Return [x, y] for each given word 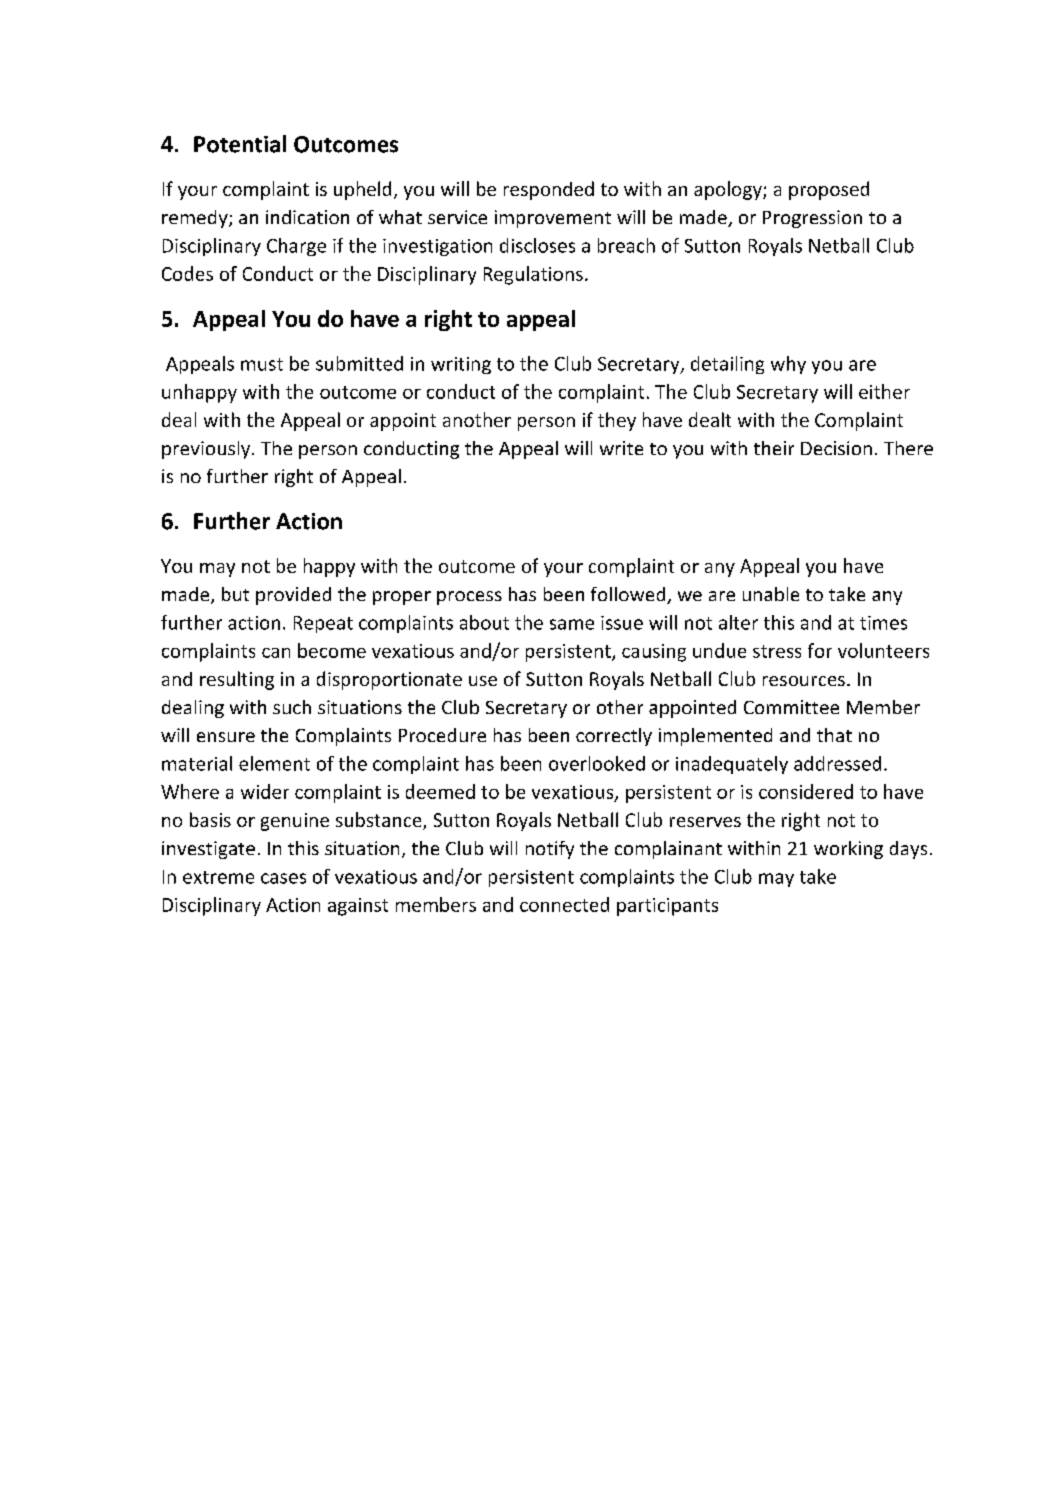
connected [564, 904]
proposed [829, 190]
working [848, 850]
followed [629, 595]
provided [293, 596]
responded [549, 190]
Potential [240, 144]
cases [283, 878]
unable [771, 594]
